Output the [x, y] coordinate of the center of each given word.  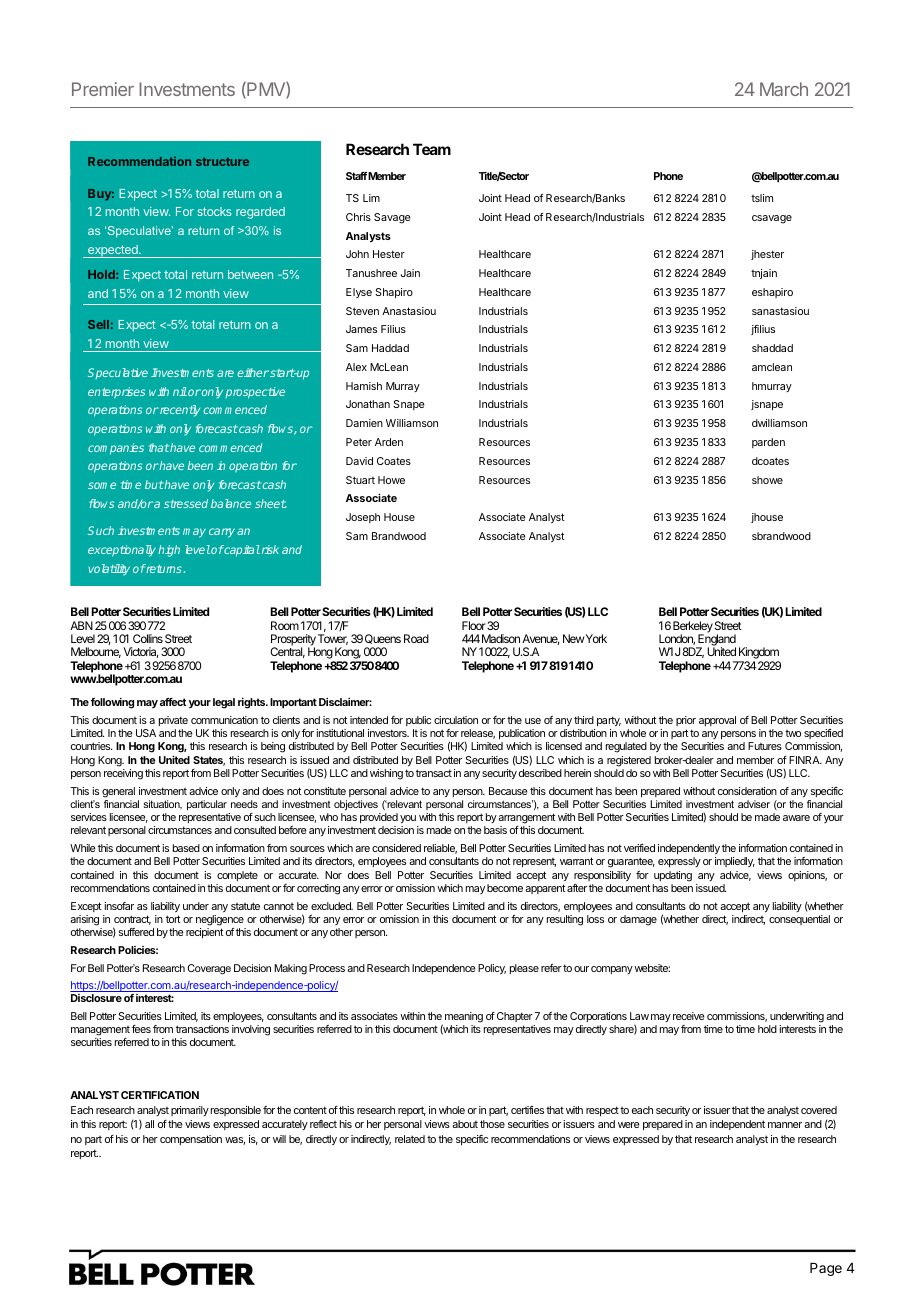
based [186, 848]
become [505, 888]
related [410, 1139]
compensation [191, 1140]
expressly [679, 862]
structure [222, 161]
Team [432, 149]
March [784, 89]
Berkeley [693, 628]
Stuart [360, 480]
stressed [186, 503]
